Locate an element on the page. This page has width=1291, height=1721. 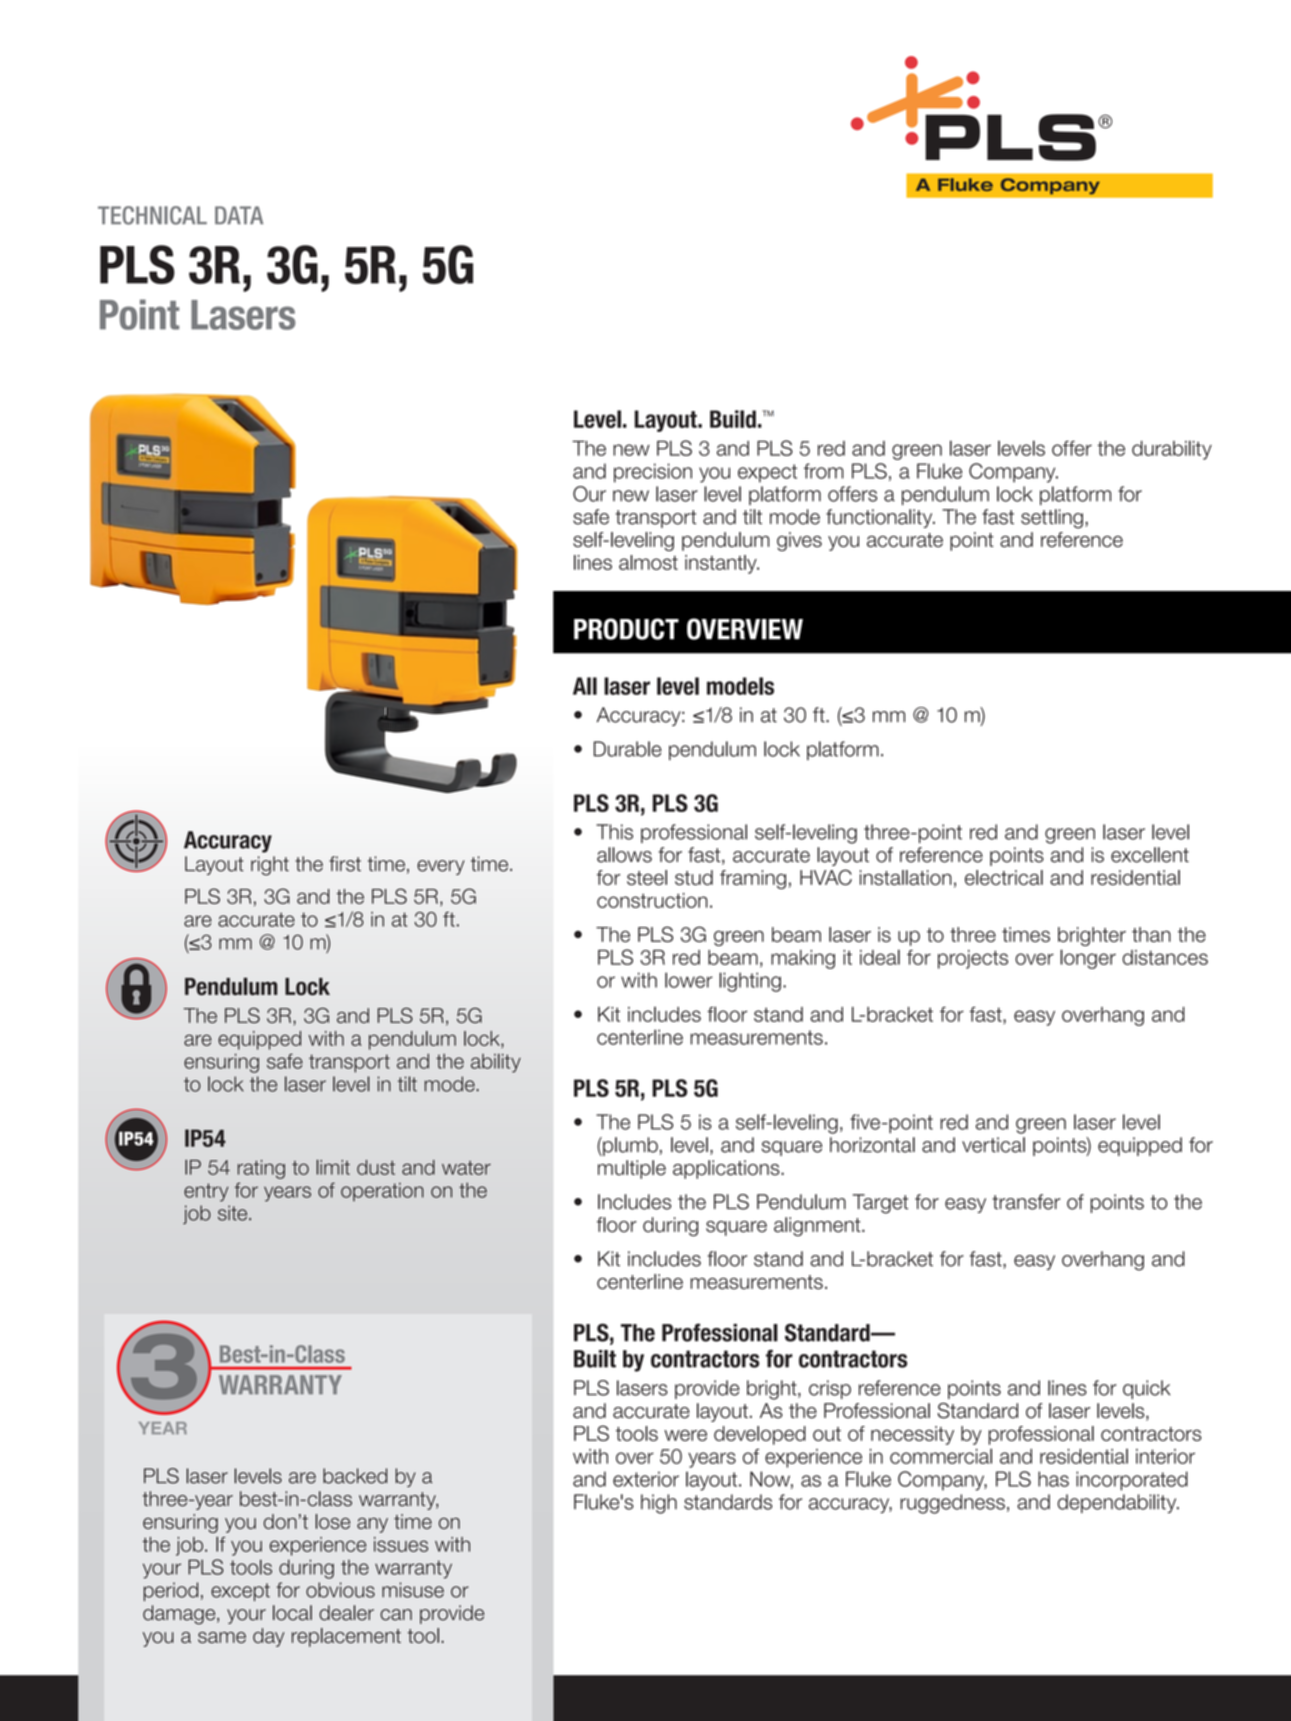
precision is located at coordinates (653, 473).
